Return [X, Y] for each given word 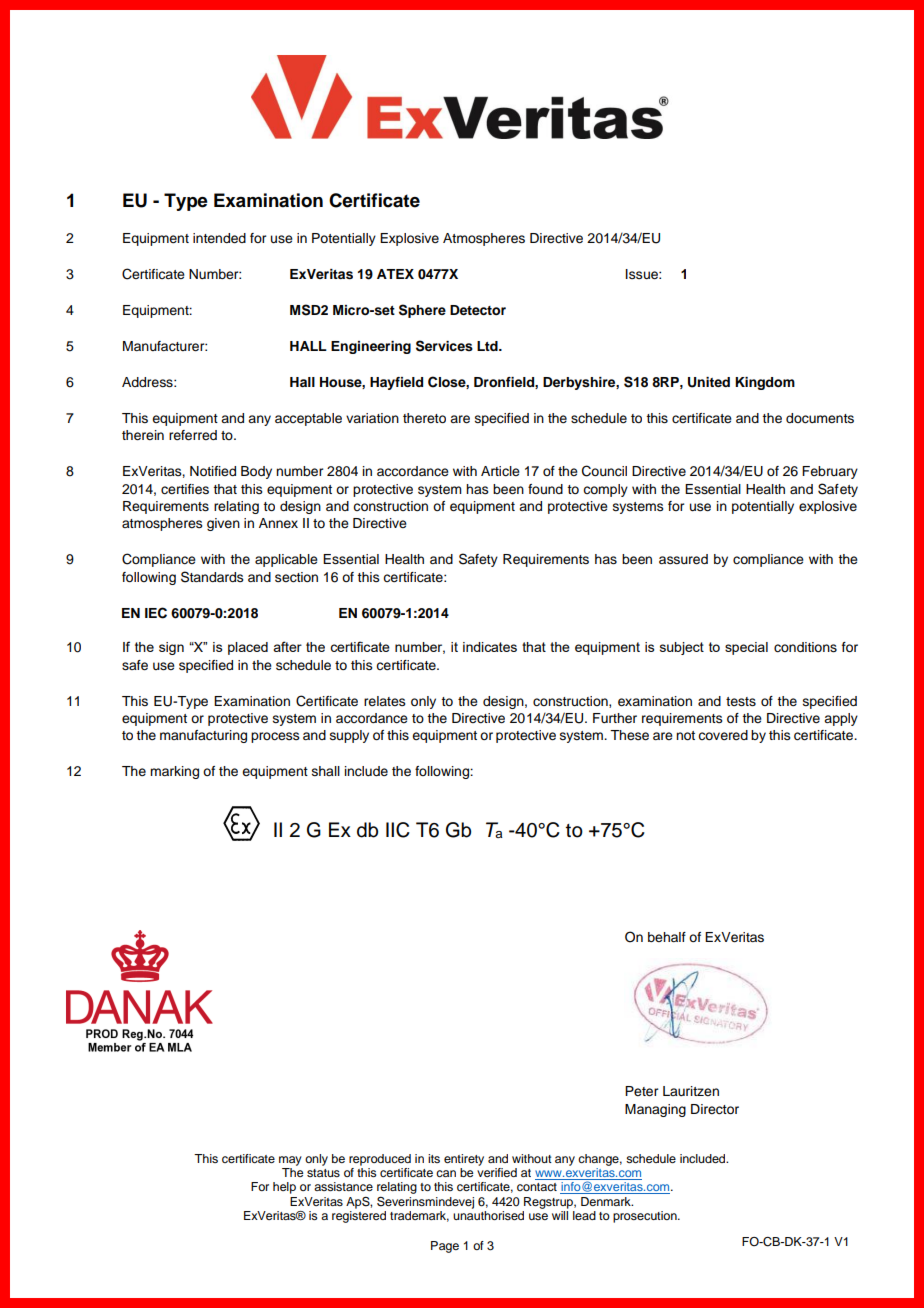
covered [723, 735]
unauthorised [488, 1215]
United [709, 382]
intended [219, 238]
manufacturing [203, 736]
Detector [478, 310]
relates [385, 701]
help [284, 1188]
